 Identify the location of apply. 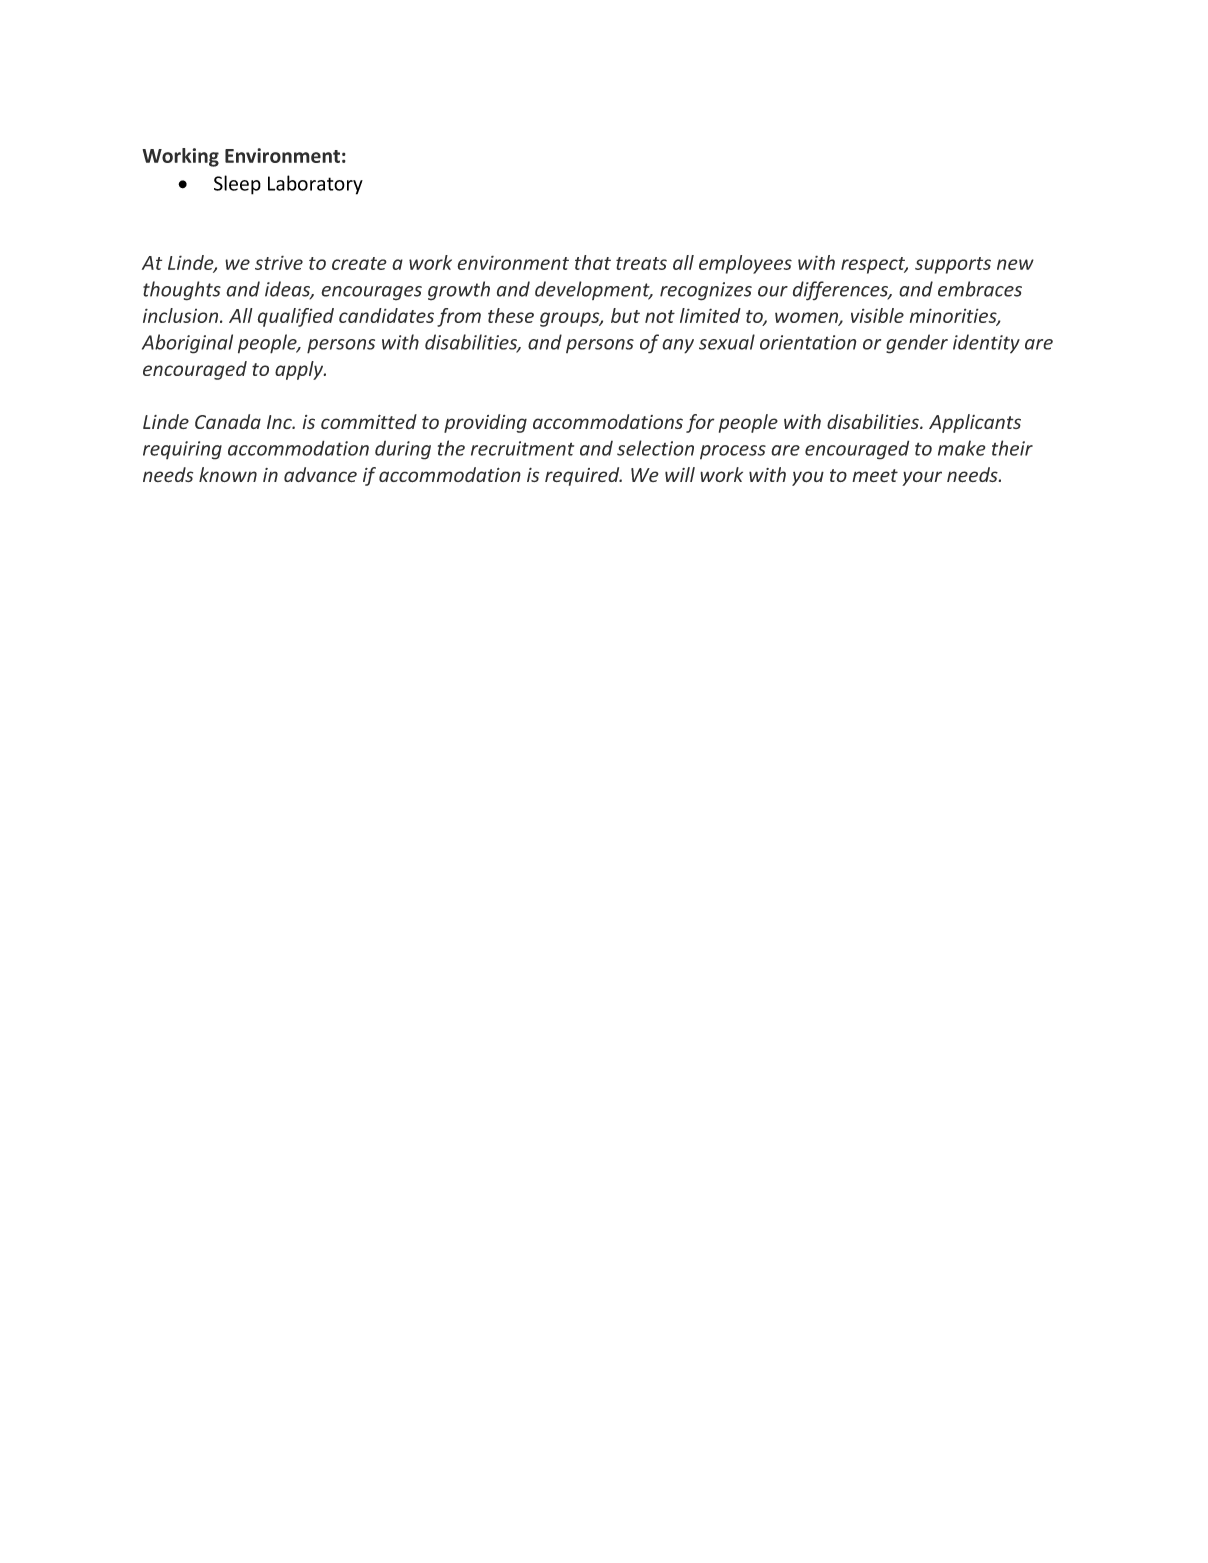
(300, 370).
